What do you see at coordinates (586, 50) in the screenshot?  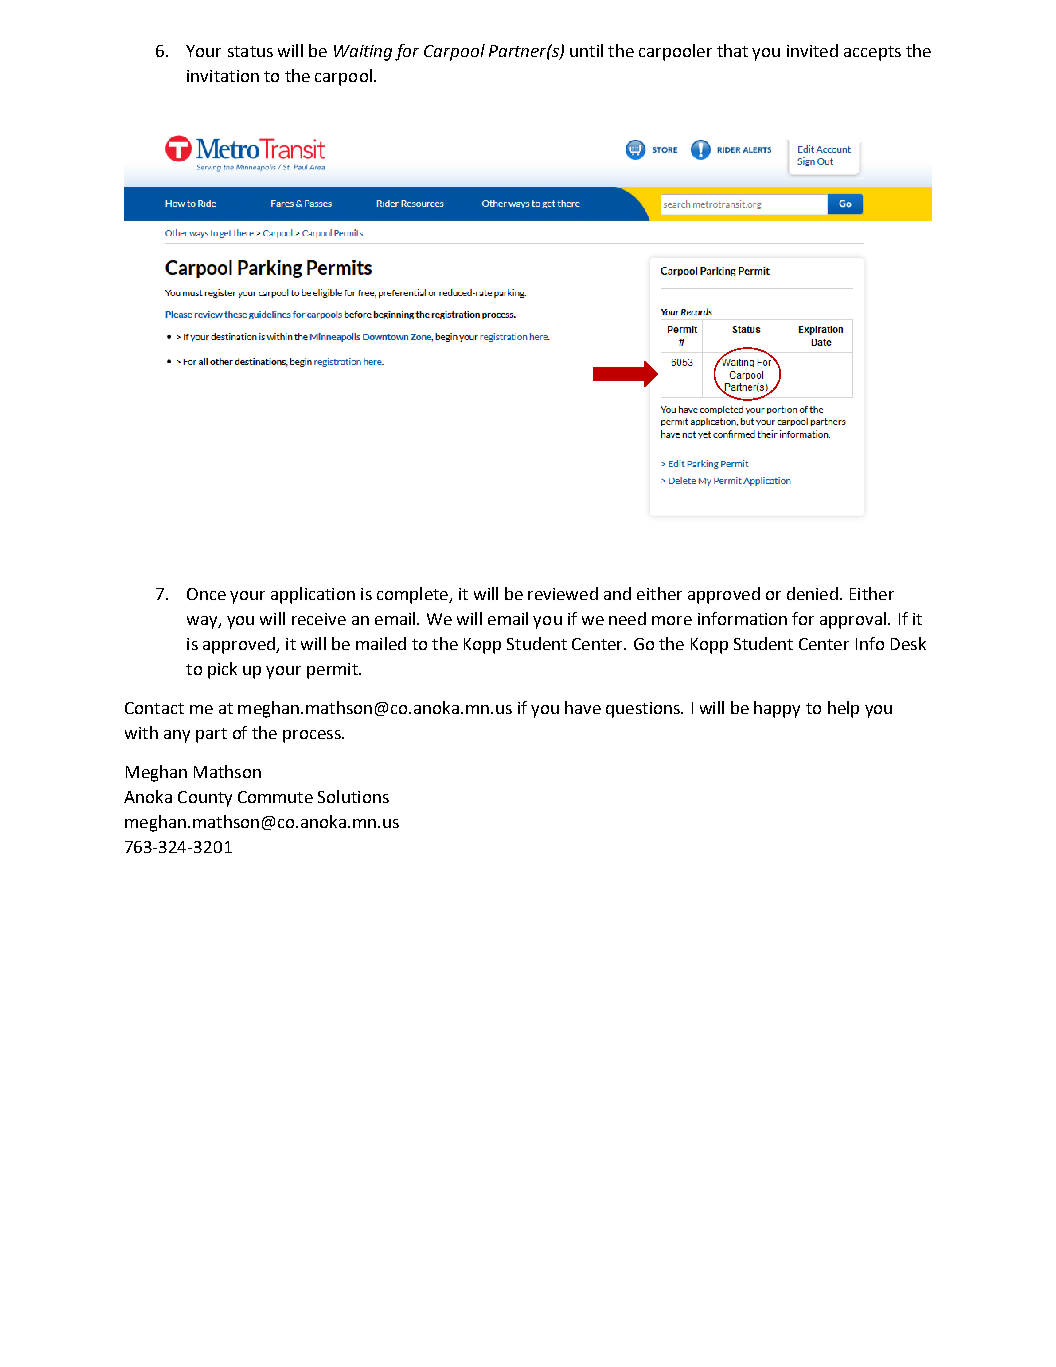 I see `until` at bounding box center [586, 50].
